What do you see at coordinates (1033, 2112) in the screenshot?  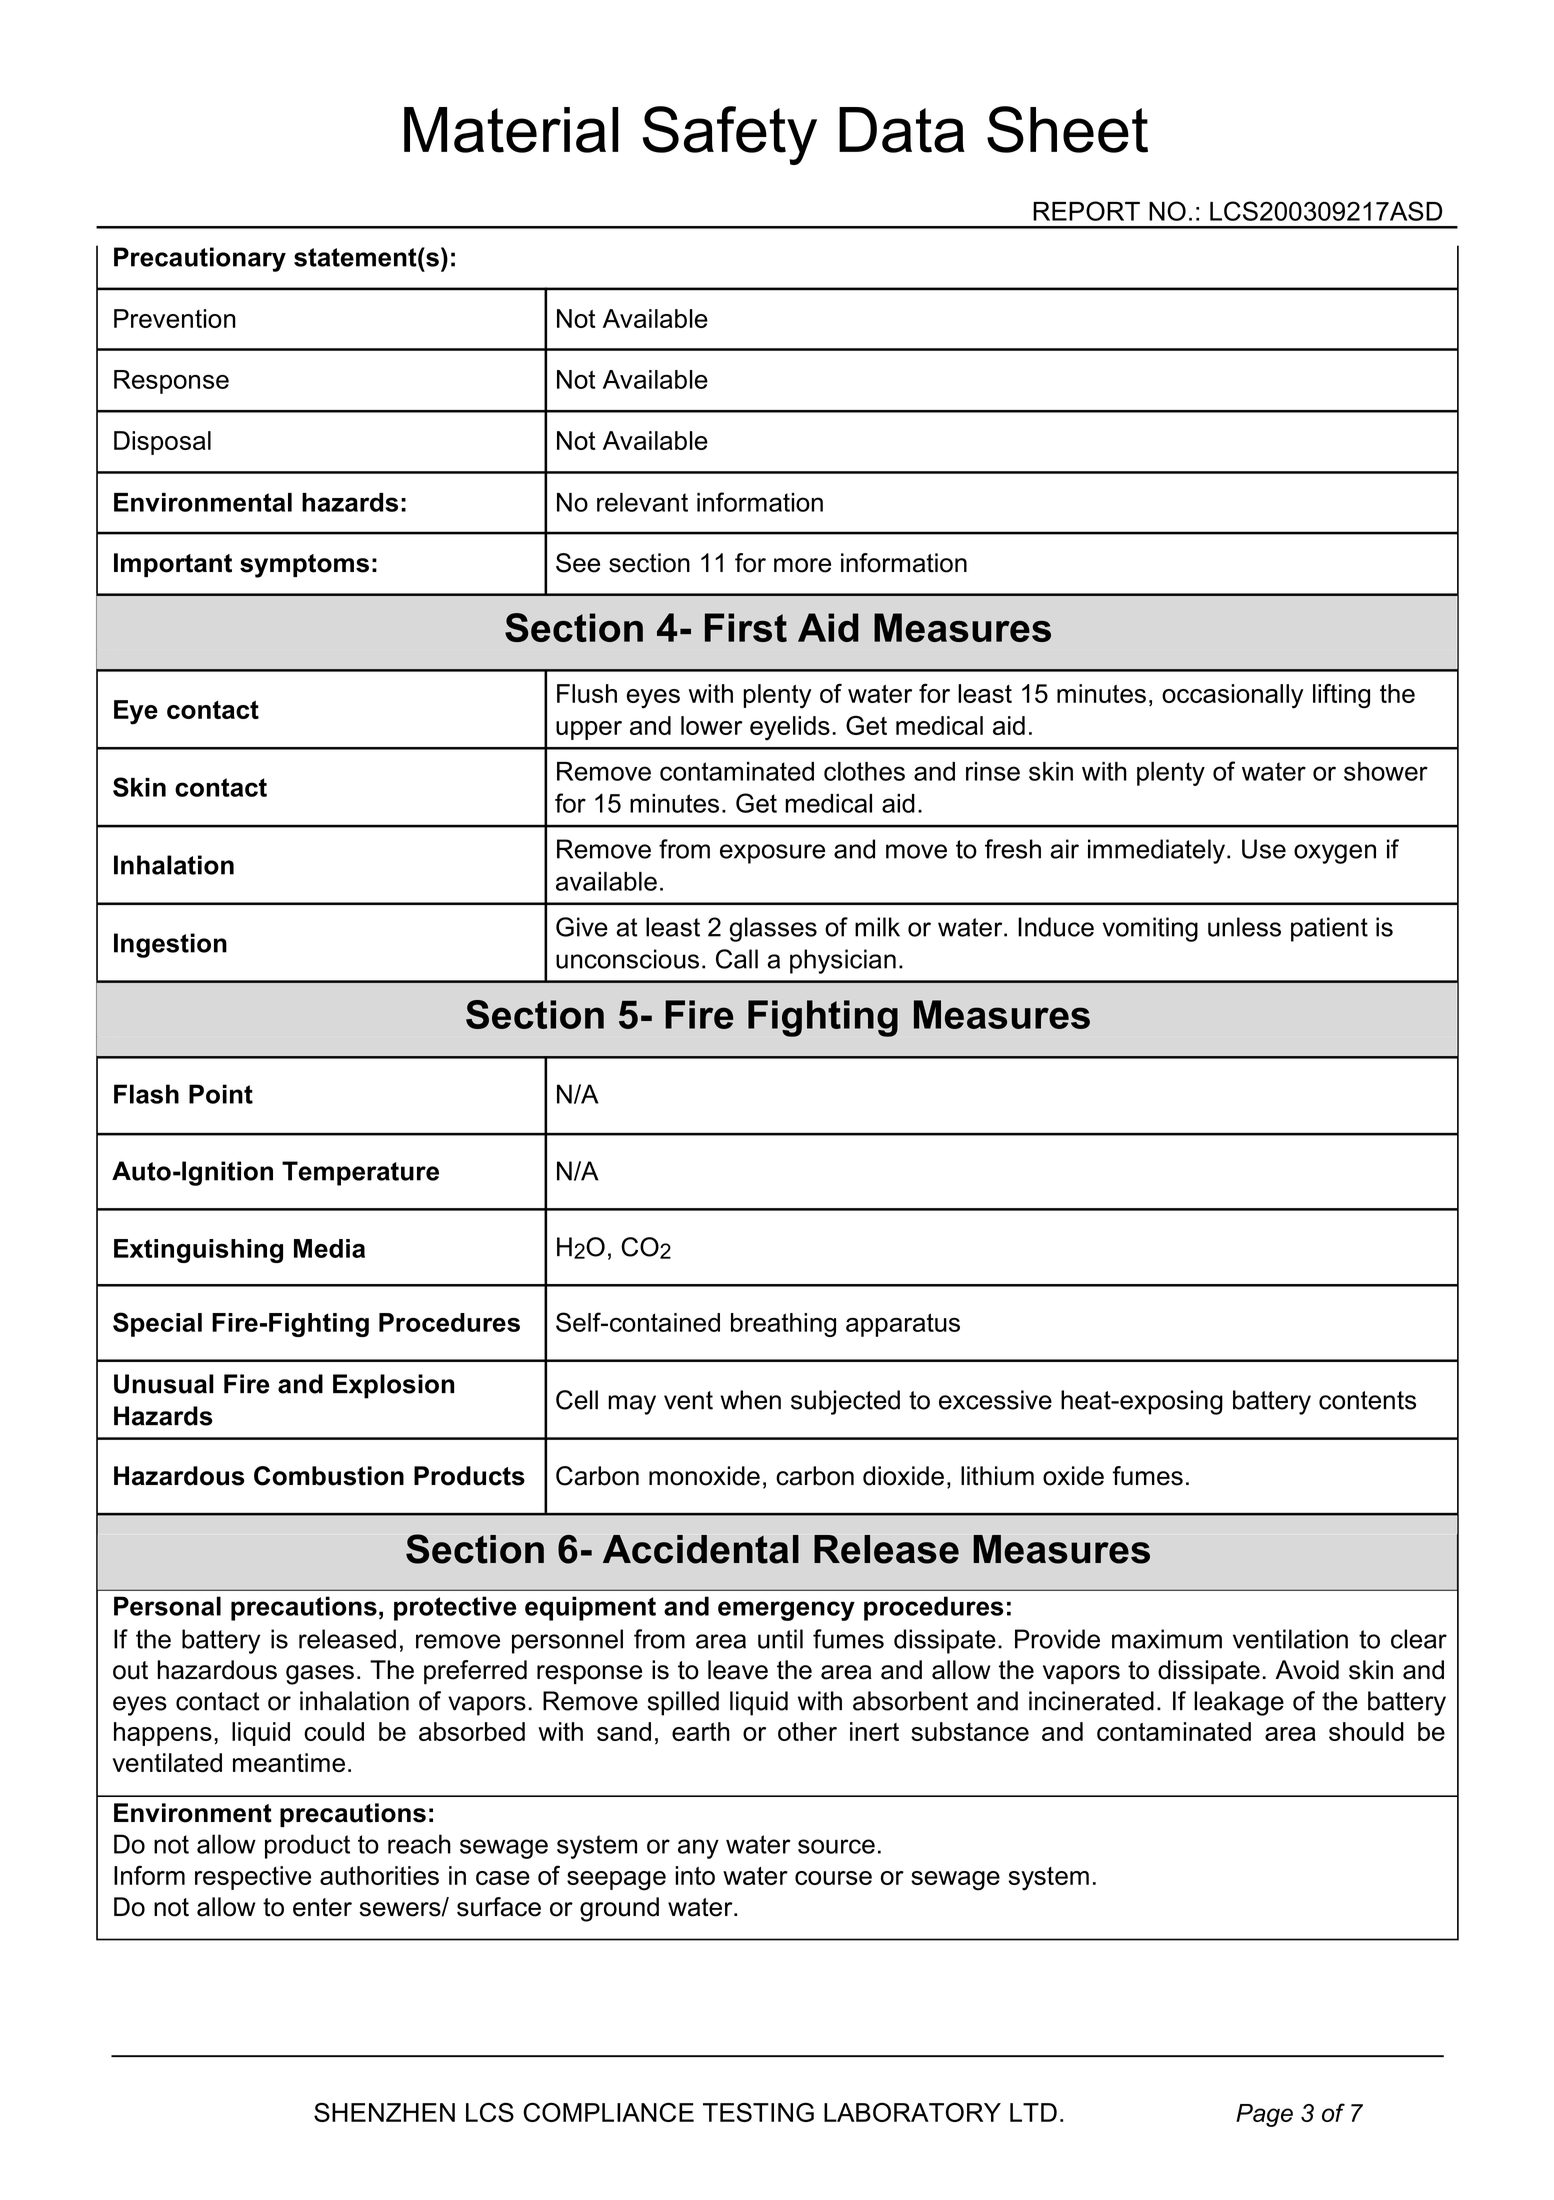 I see `LTD` at bounding box center [1033, 2112].
